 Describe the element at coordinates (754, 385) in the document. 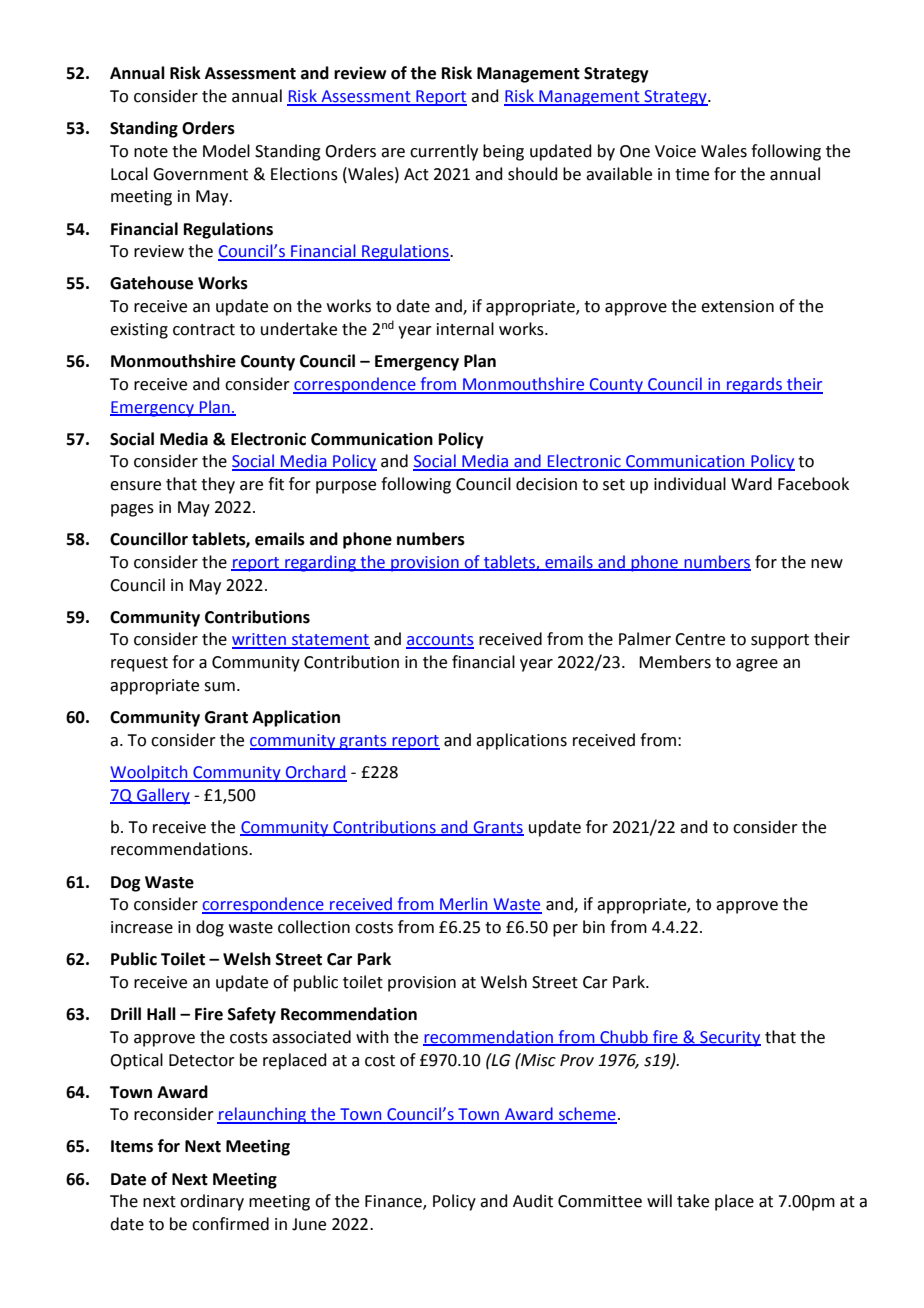

I see `regards` at that location.
